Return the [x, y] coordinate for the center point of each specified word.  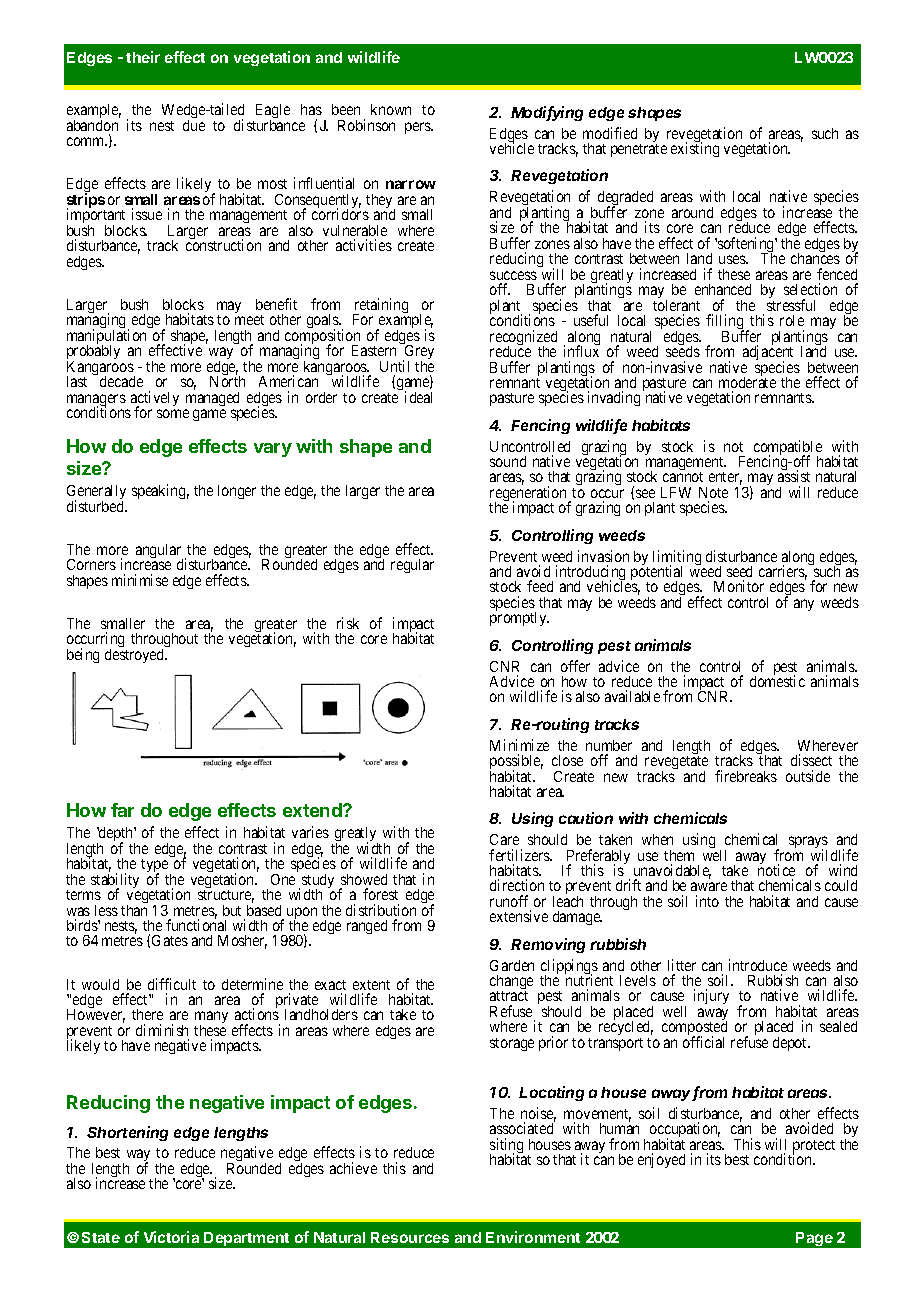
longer [237, 492]
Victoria [171, 1237]
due [194, 125]
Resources [410, 1237]
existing [695, 149]
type [154, 867]
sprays [808, 843]
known [391, 109]
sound [508, 461]
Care [504, 839]
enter [725, 478]
